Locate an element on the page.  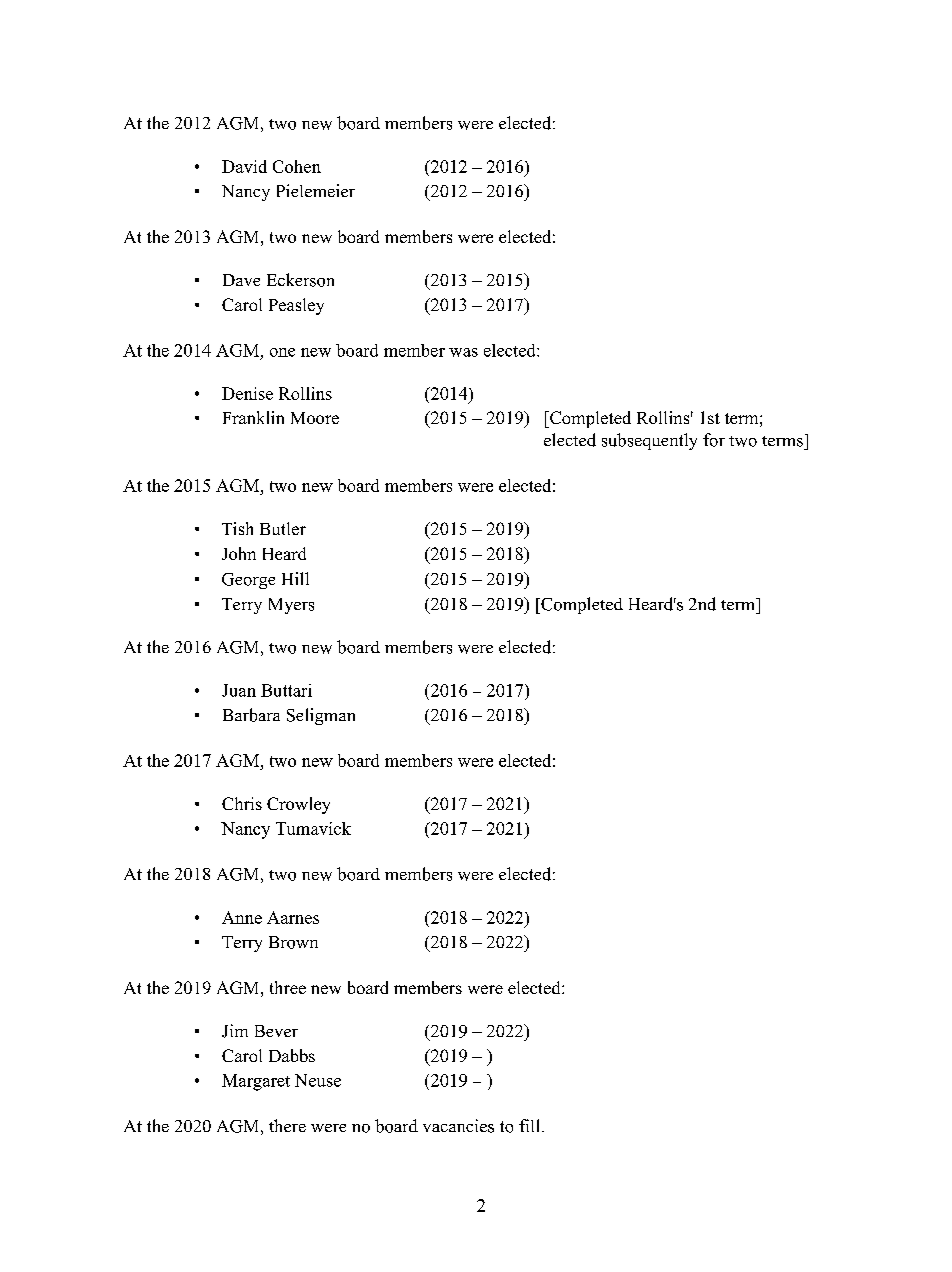
Seligman is located at coordinates (321, 716).
